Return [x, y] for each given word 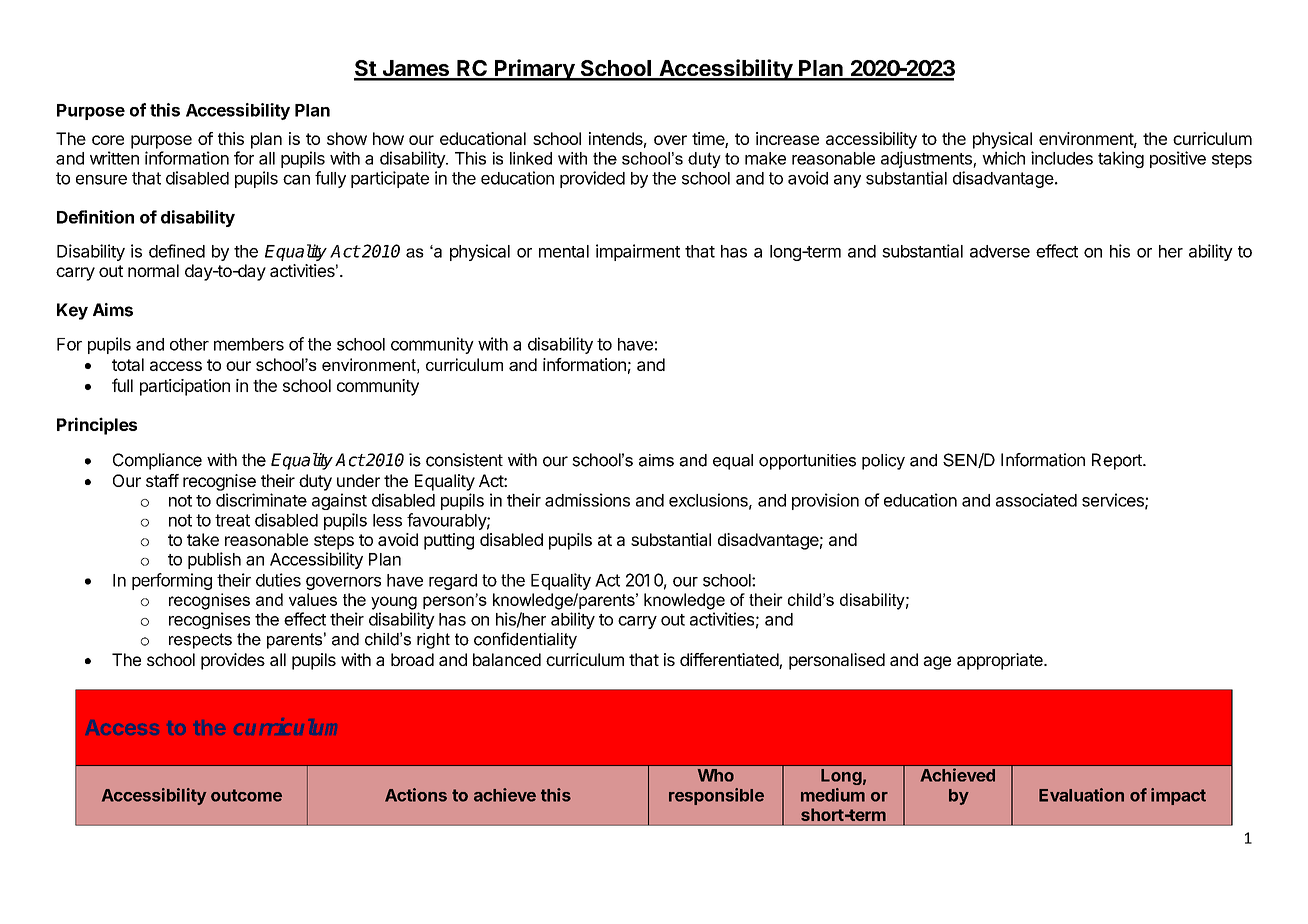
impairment [638, 252]
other [189, 344]
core [108, 140]
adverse [1000, 251]
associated [1036, 500]
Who [716, 775]
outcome [246, 795]
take [203, 539]
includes [1062, 158]
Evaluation [1081, 795]
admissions [587, 500]
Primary [535, 70]
